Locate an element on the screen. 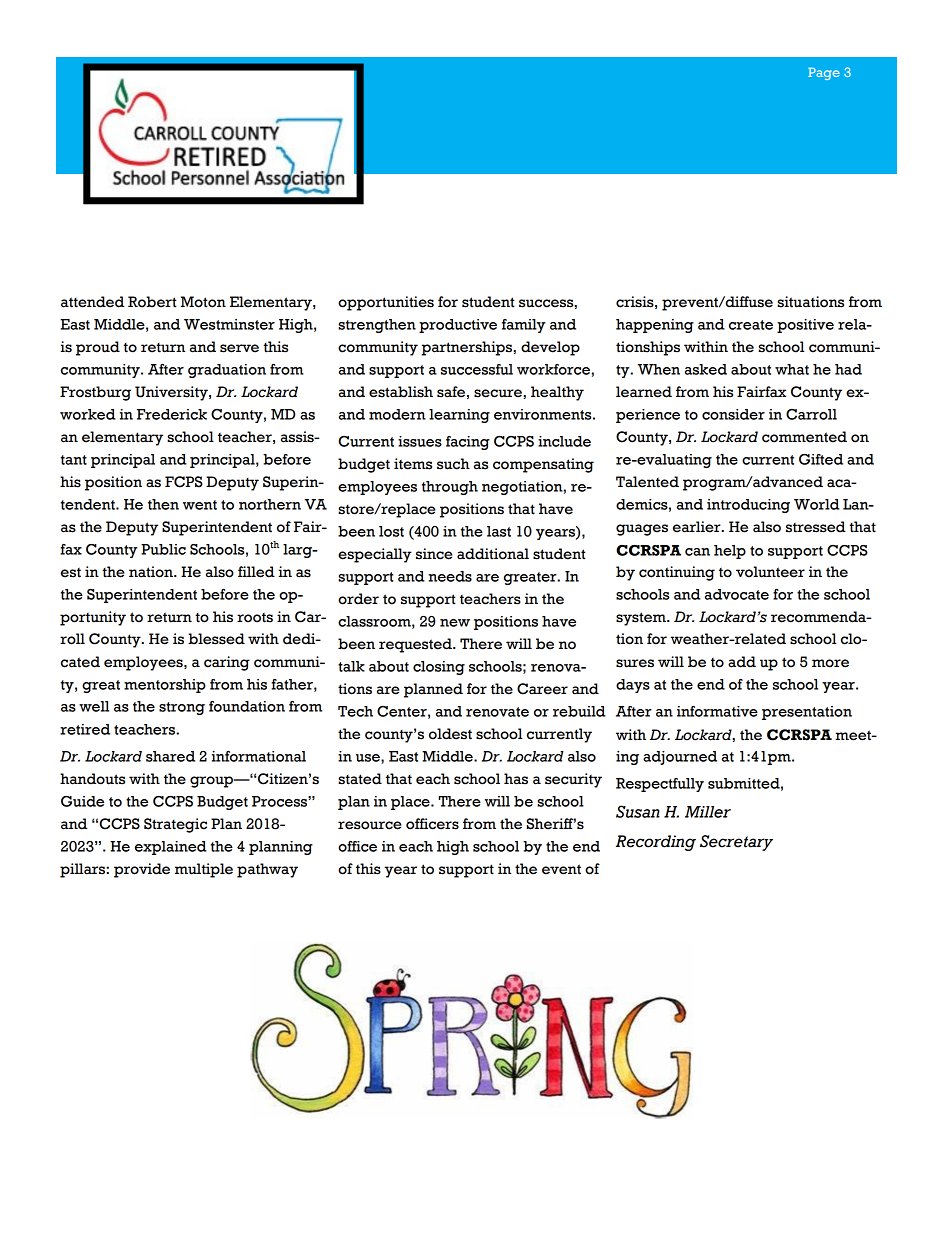  Robert is located at coordinates (152, 302).
